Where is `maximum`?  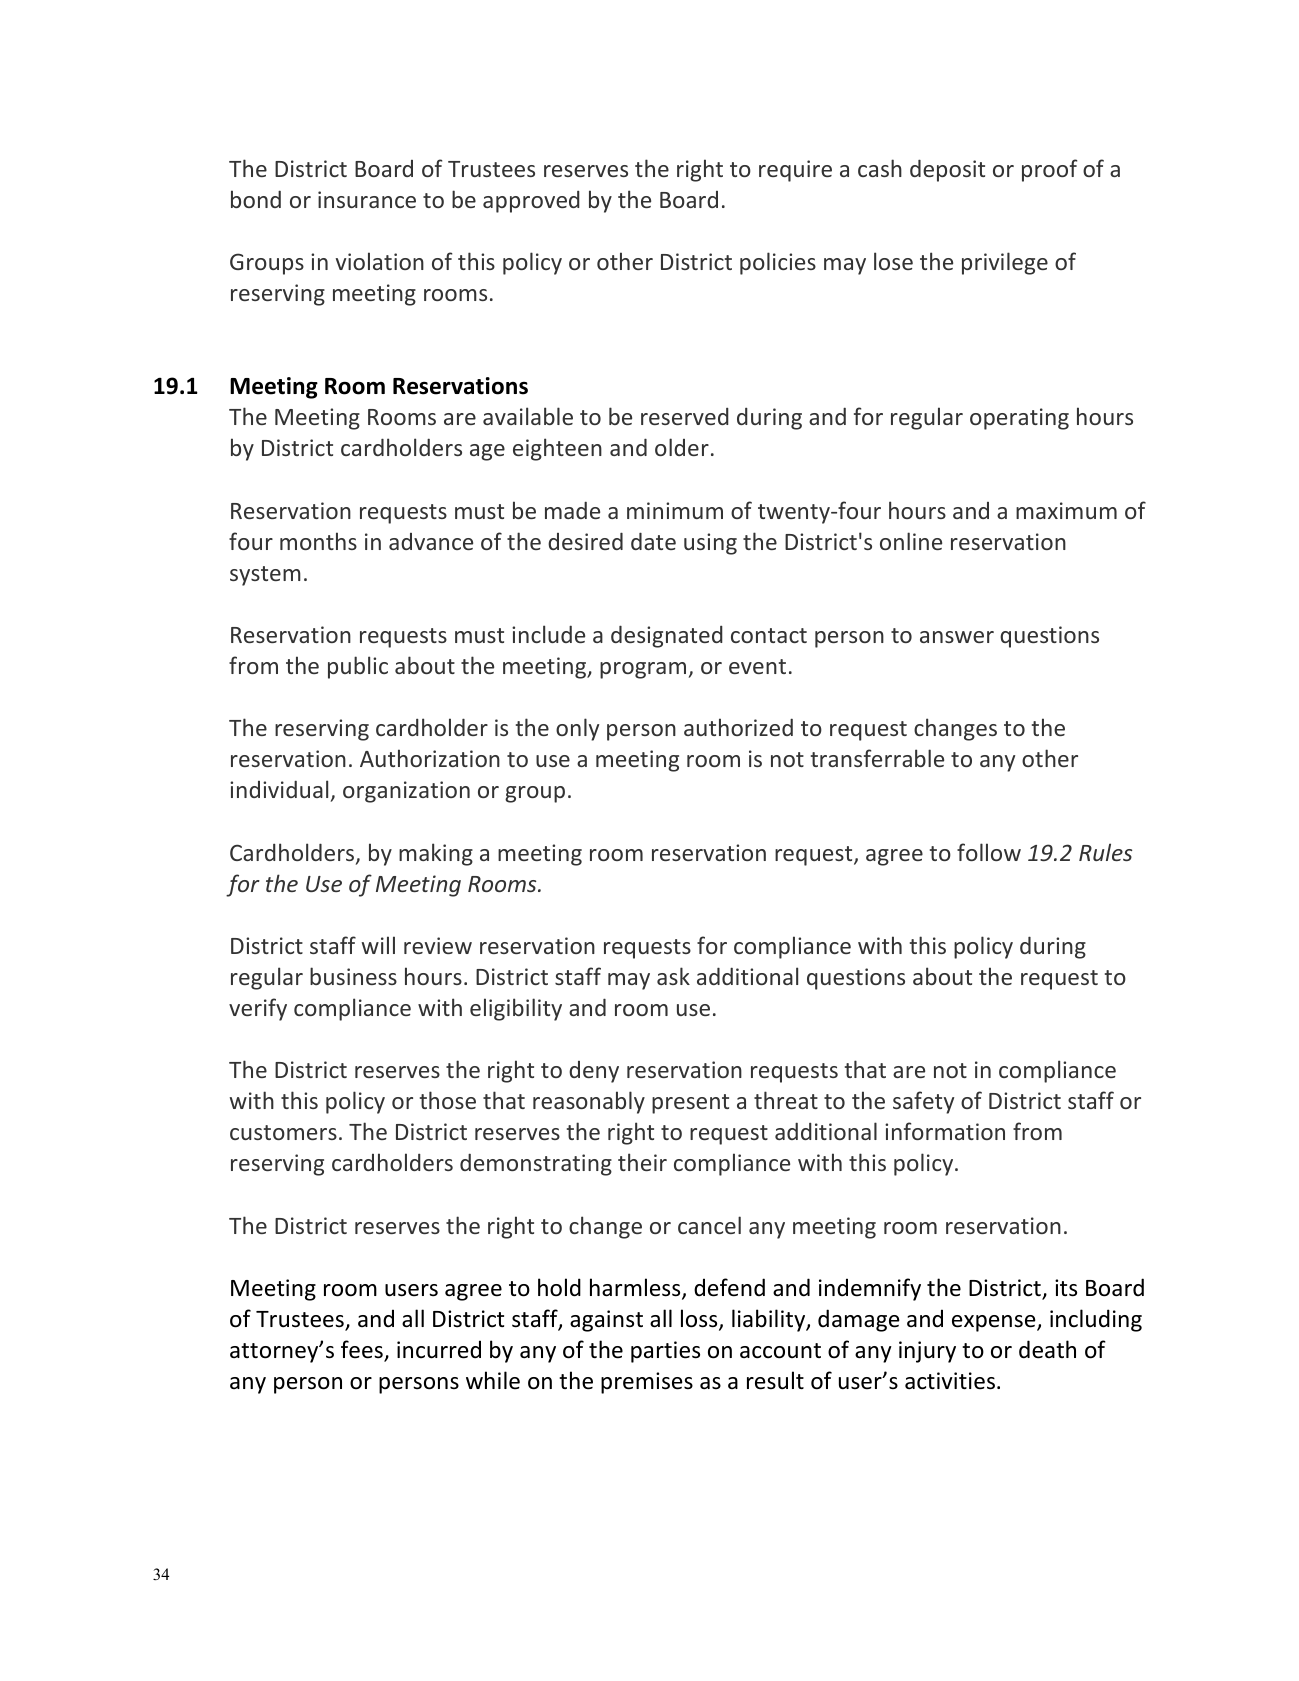
maximum is located at coordinates (1066, 510).
